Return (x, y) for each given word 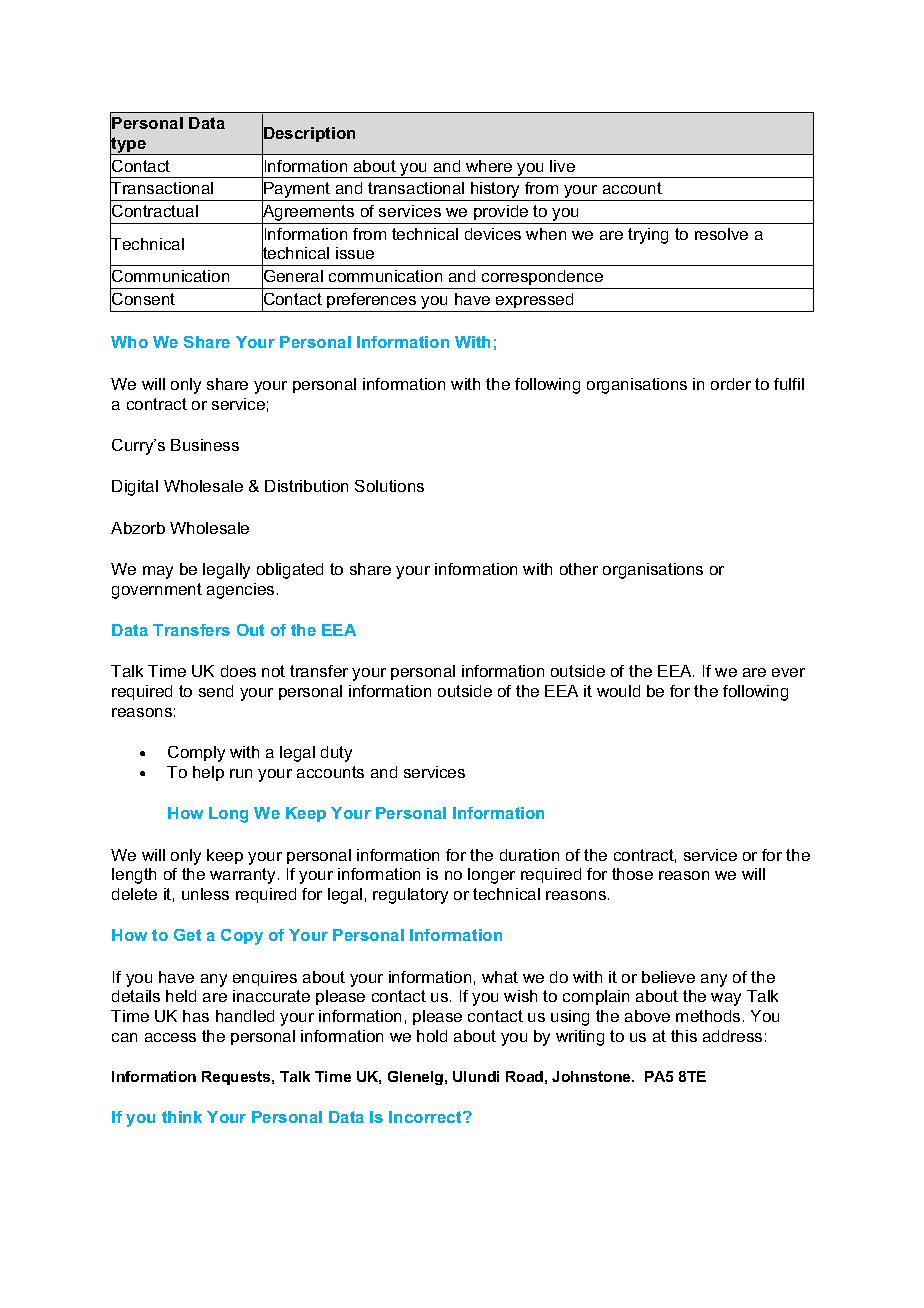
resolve (721, 234)
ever (788, 672)
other (579, 569)
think (182, 1117)
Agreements (309, 213)
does (238, 671)
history (496, 191)
